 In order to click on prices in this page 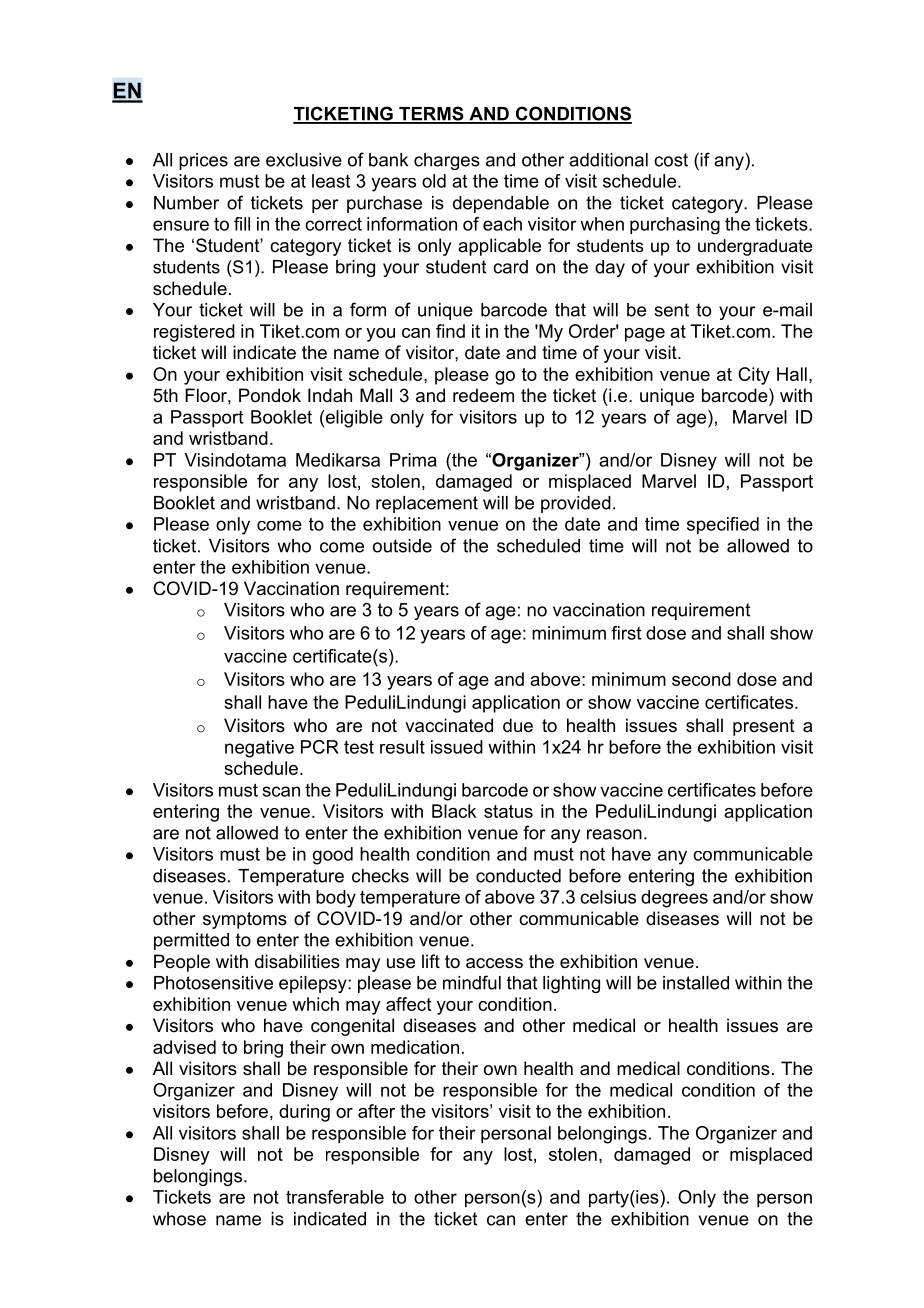, I will do `click(203, 161)`.
